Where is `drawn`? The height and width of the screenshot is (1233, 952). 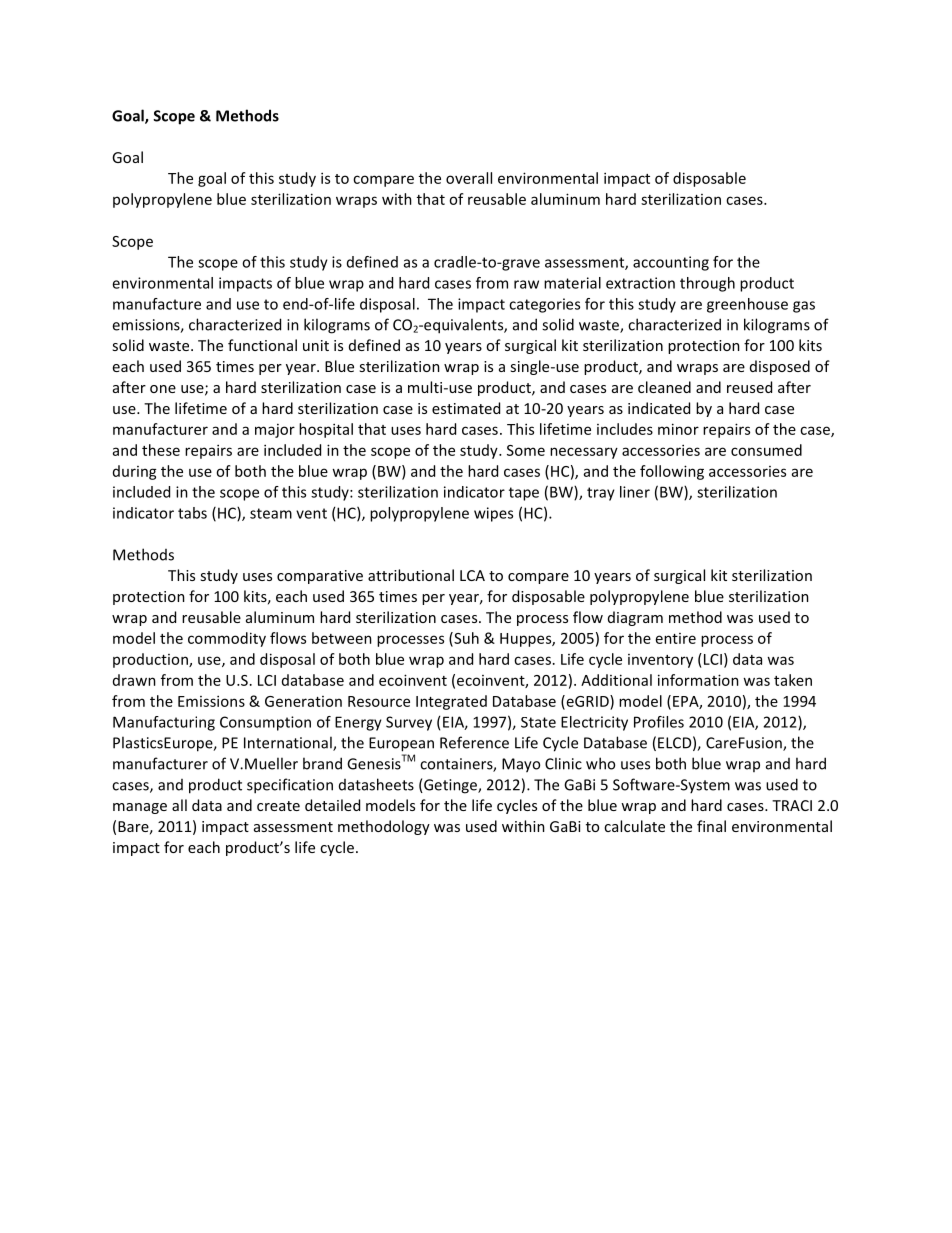 drawn is located at coordinates (134, 680).
